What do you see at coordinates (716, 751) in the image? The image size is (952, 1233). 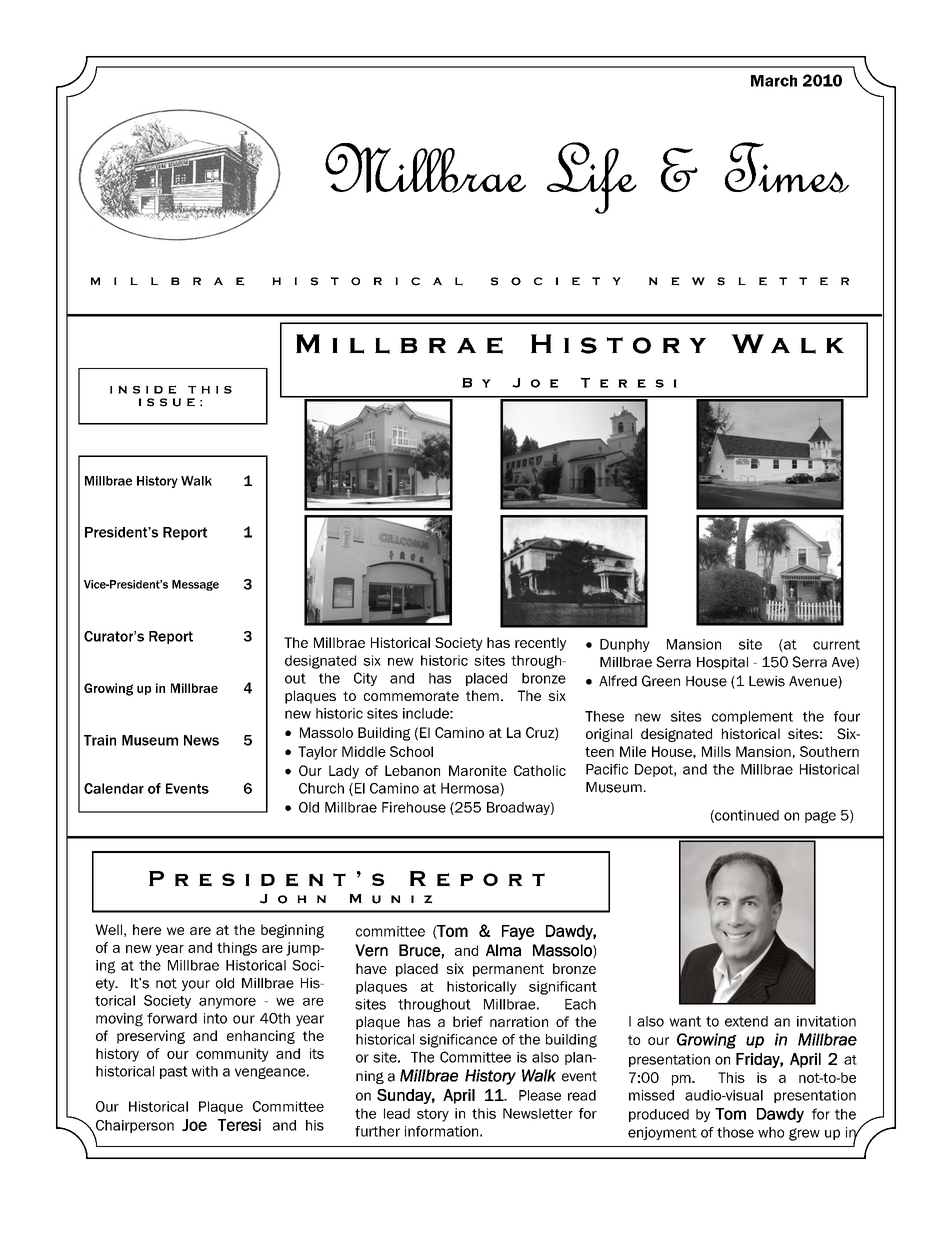 I see `Mills` at bounding box center [716, 751].
